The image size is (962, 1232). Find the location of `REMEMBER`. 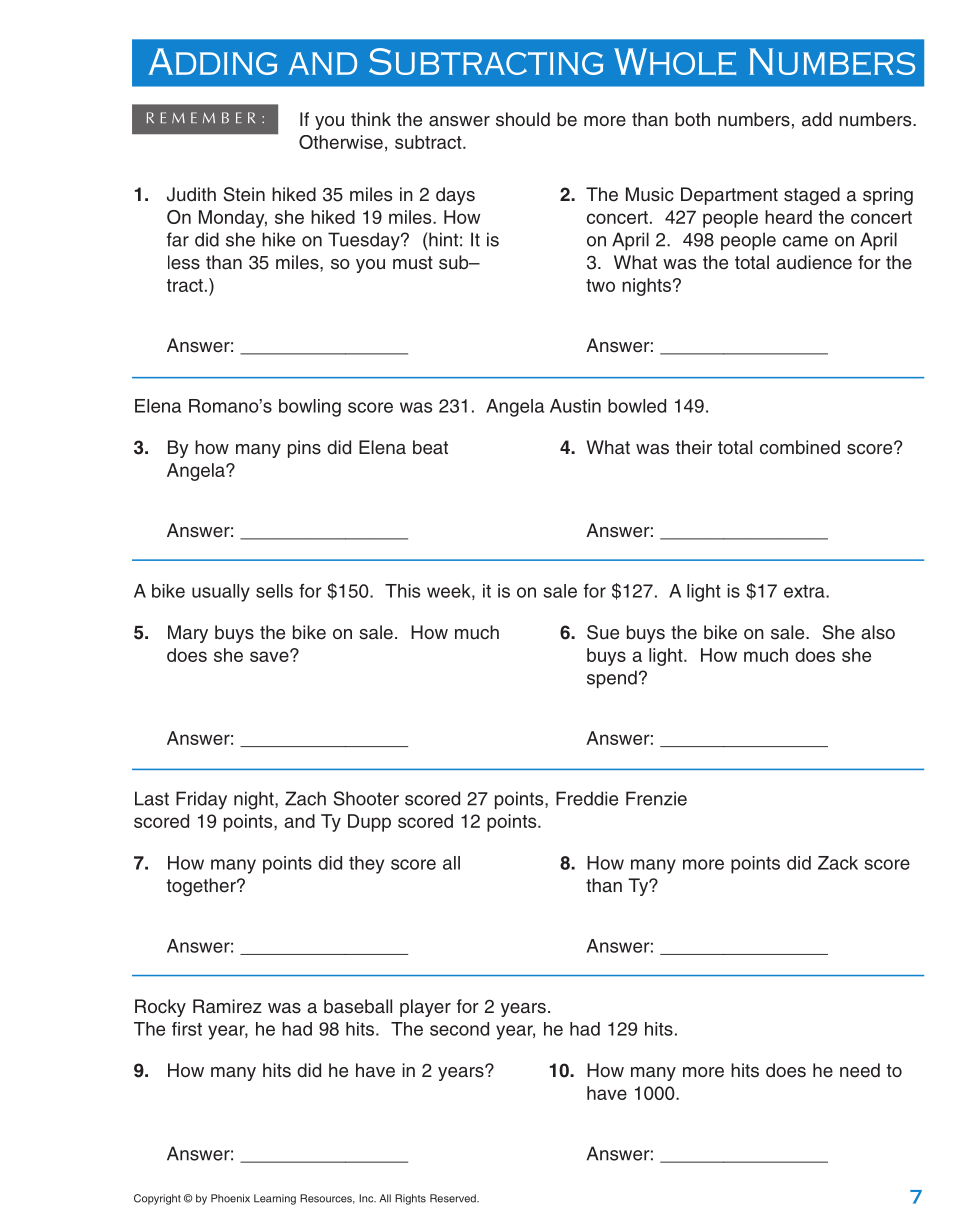

REMEMBER is located at coordinates (201, 117).
